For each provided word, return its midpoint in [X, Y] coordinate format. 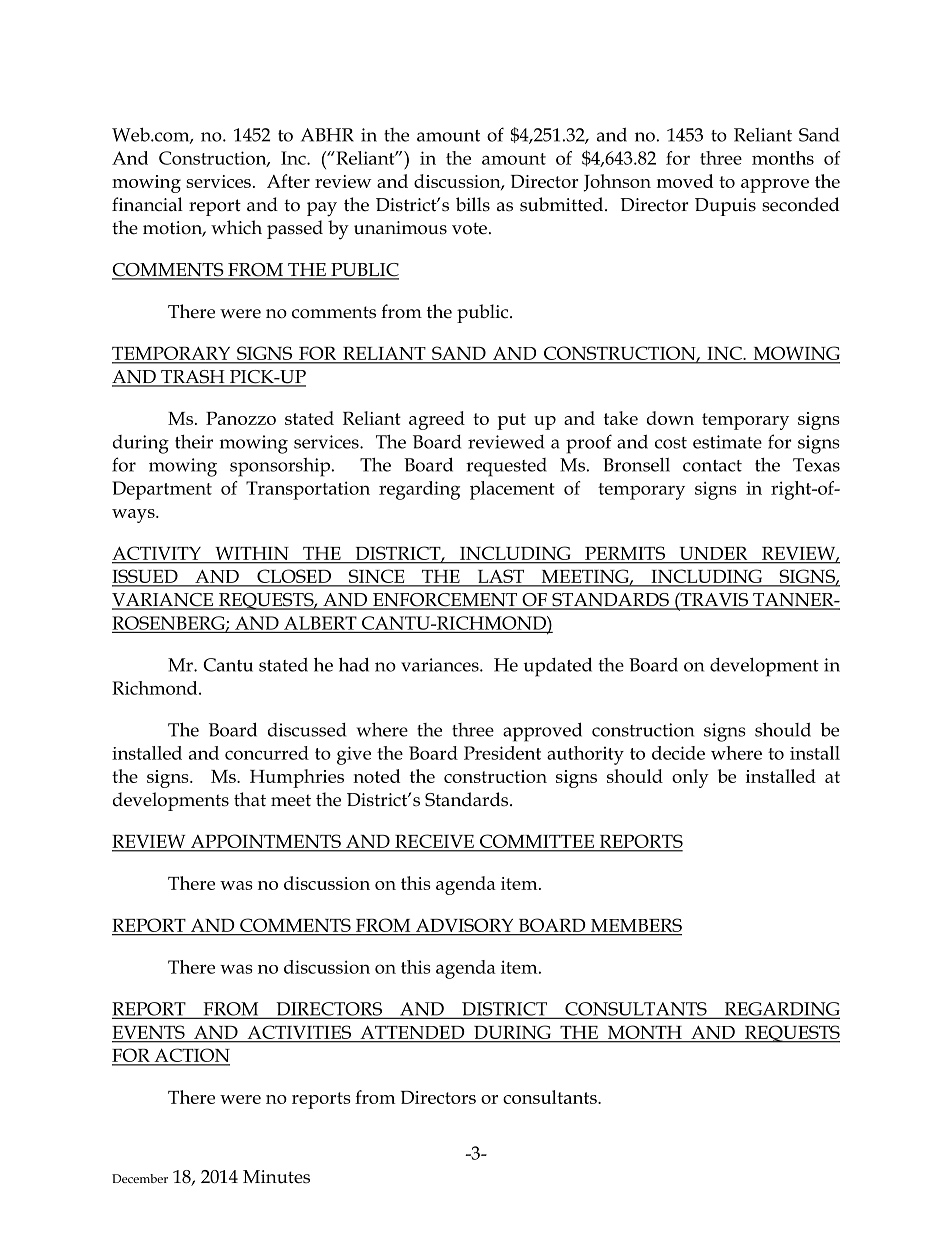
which [236, 227]
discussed [307, 730]
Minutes [276, 1177]
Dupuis [725, 207]
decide [678, 753]
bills [473, 204]
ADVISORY [464, 925]
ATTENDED [412, 1032]
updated [557, 667]
